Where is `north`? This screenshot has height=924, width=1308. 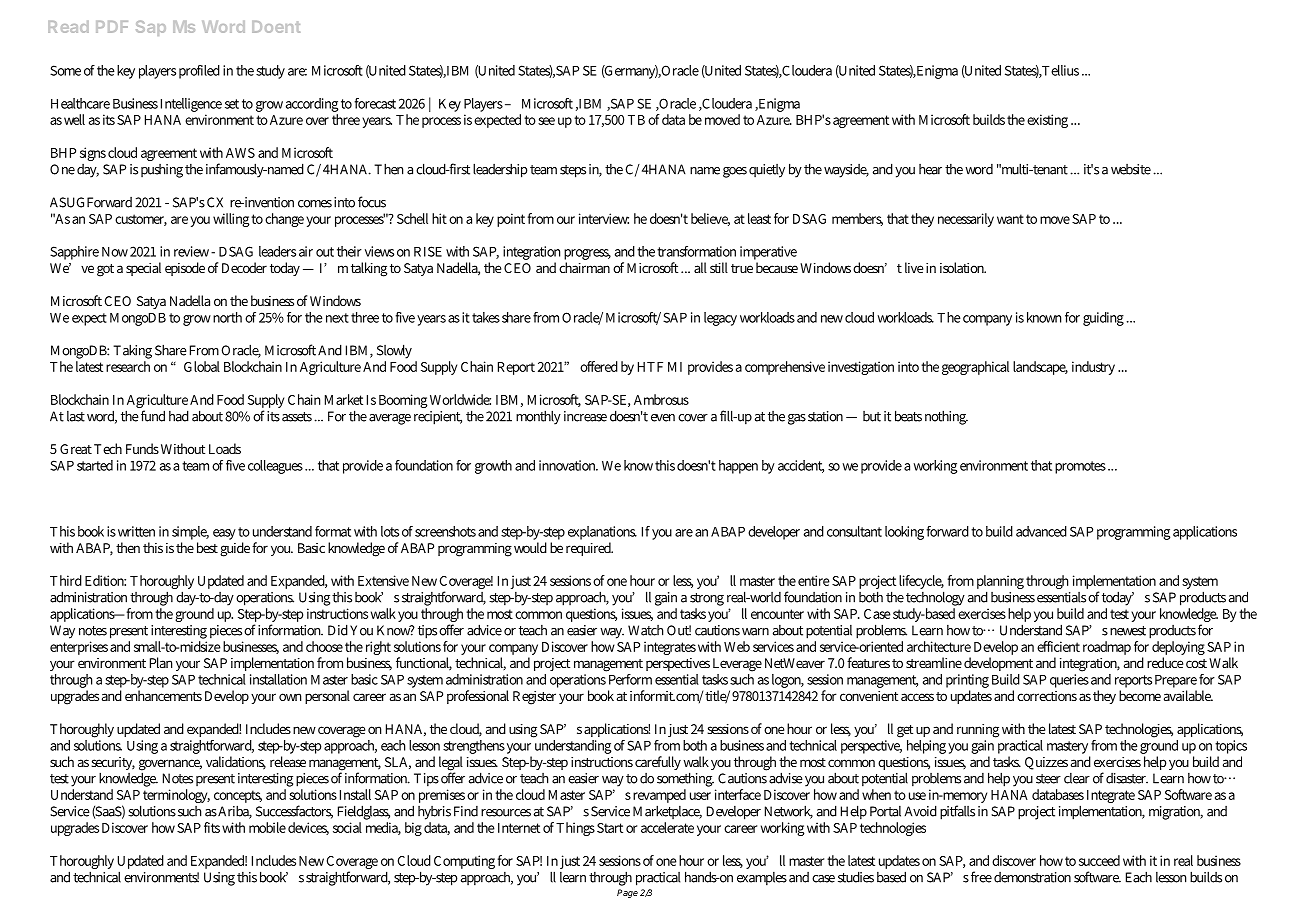
north is located at coordinates (229, 317).
